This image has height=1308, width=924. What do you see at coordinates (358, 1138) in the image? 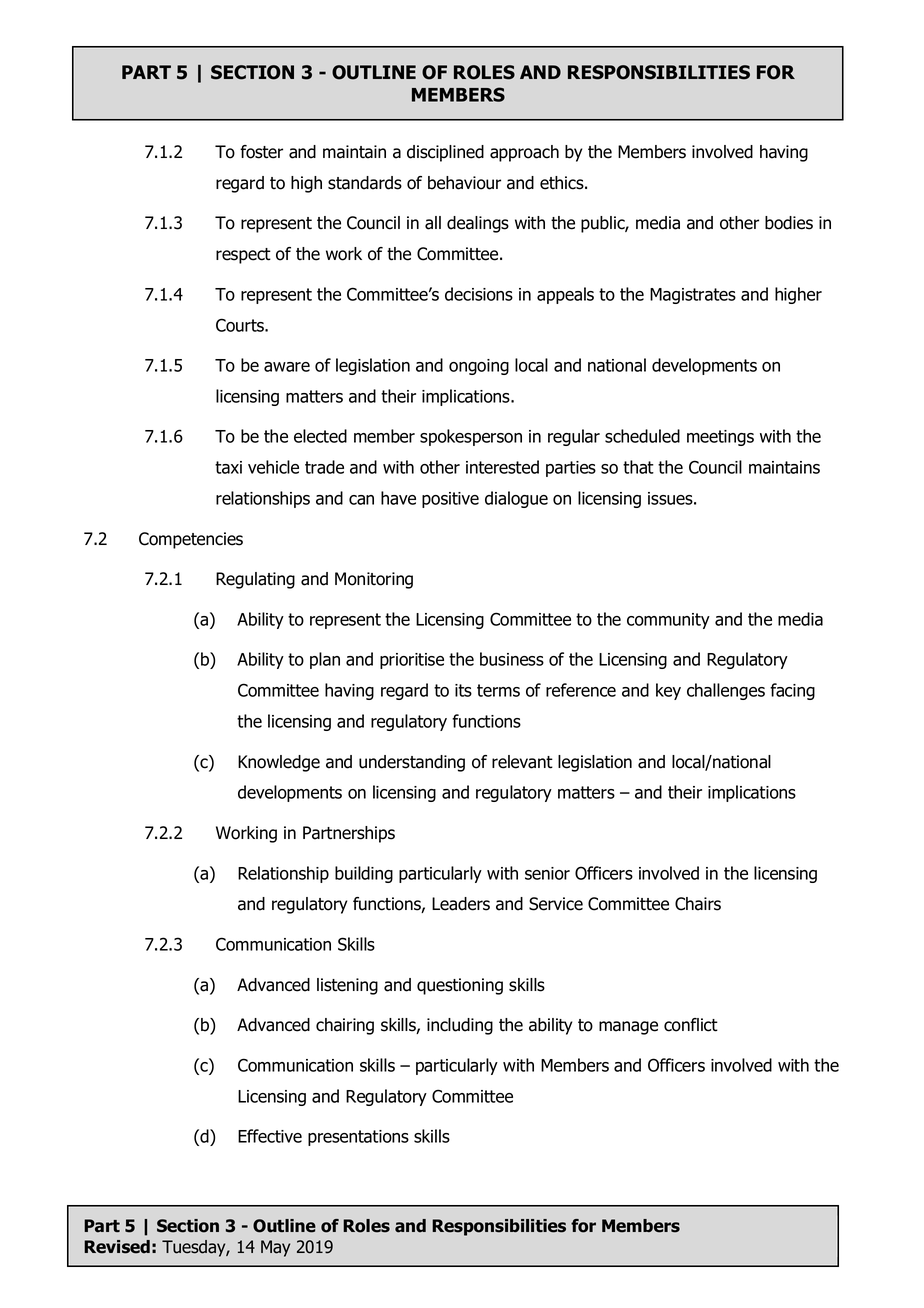
I see `presentations` at bounding box center [358, 1138].
